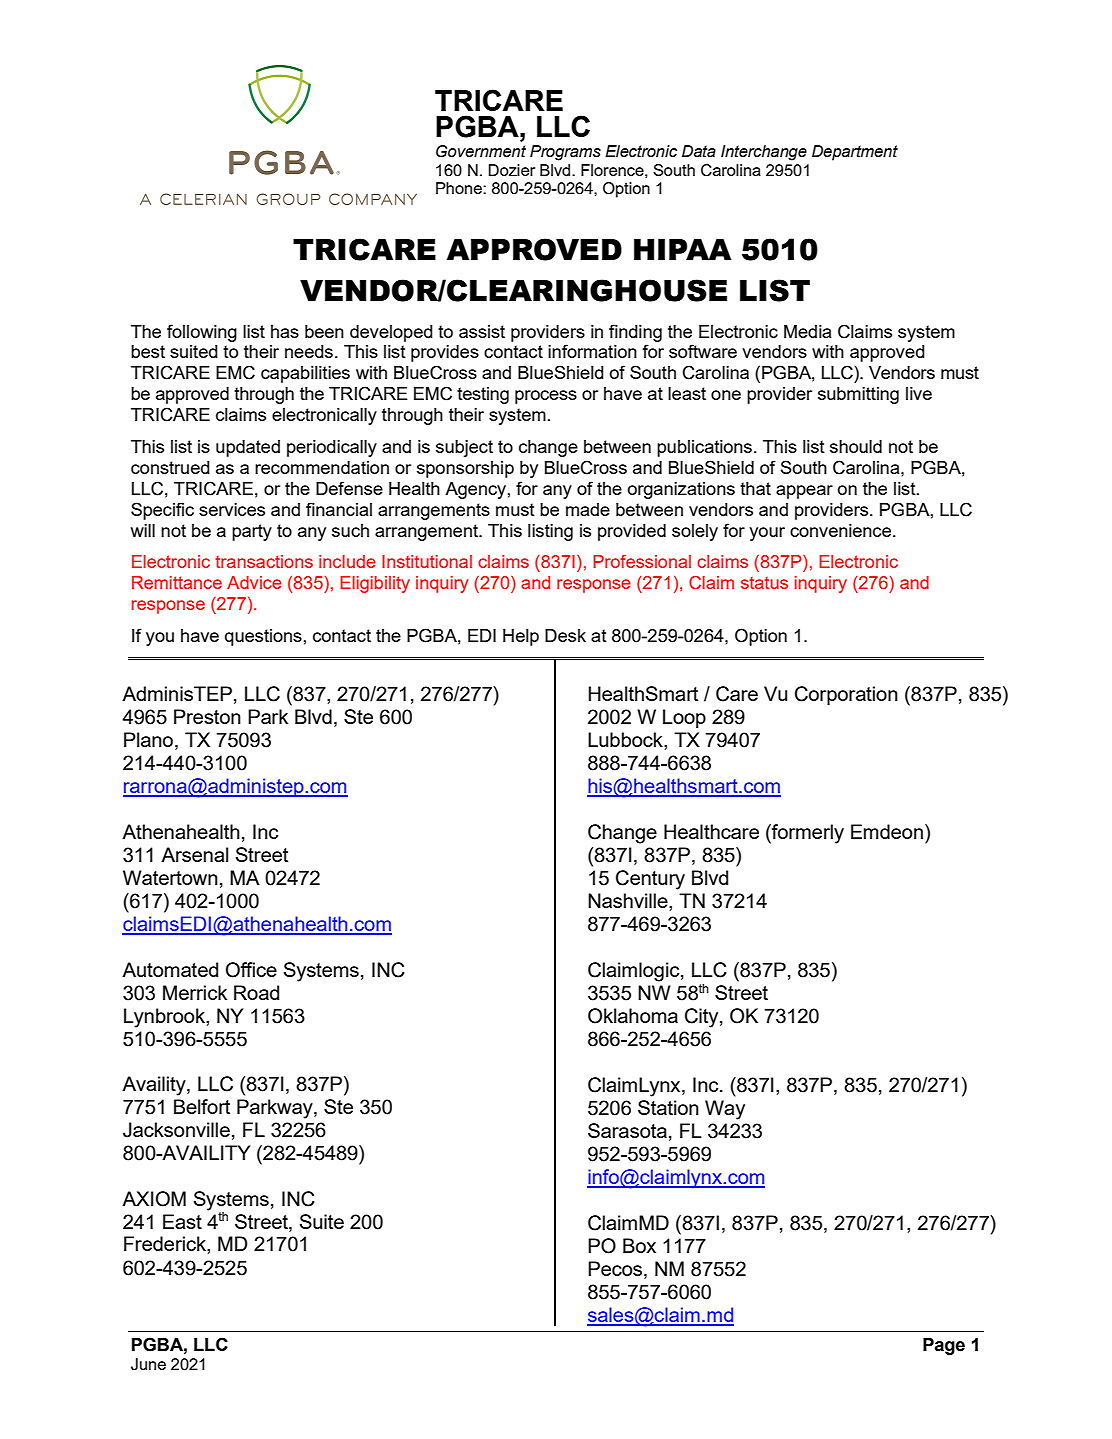 This screenshot has height=1439, width=1112. I want to click on June, so click(148, 1364).
